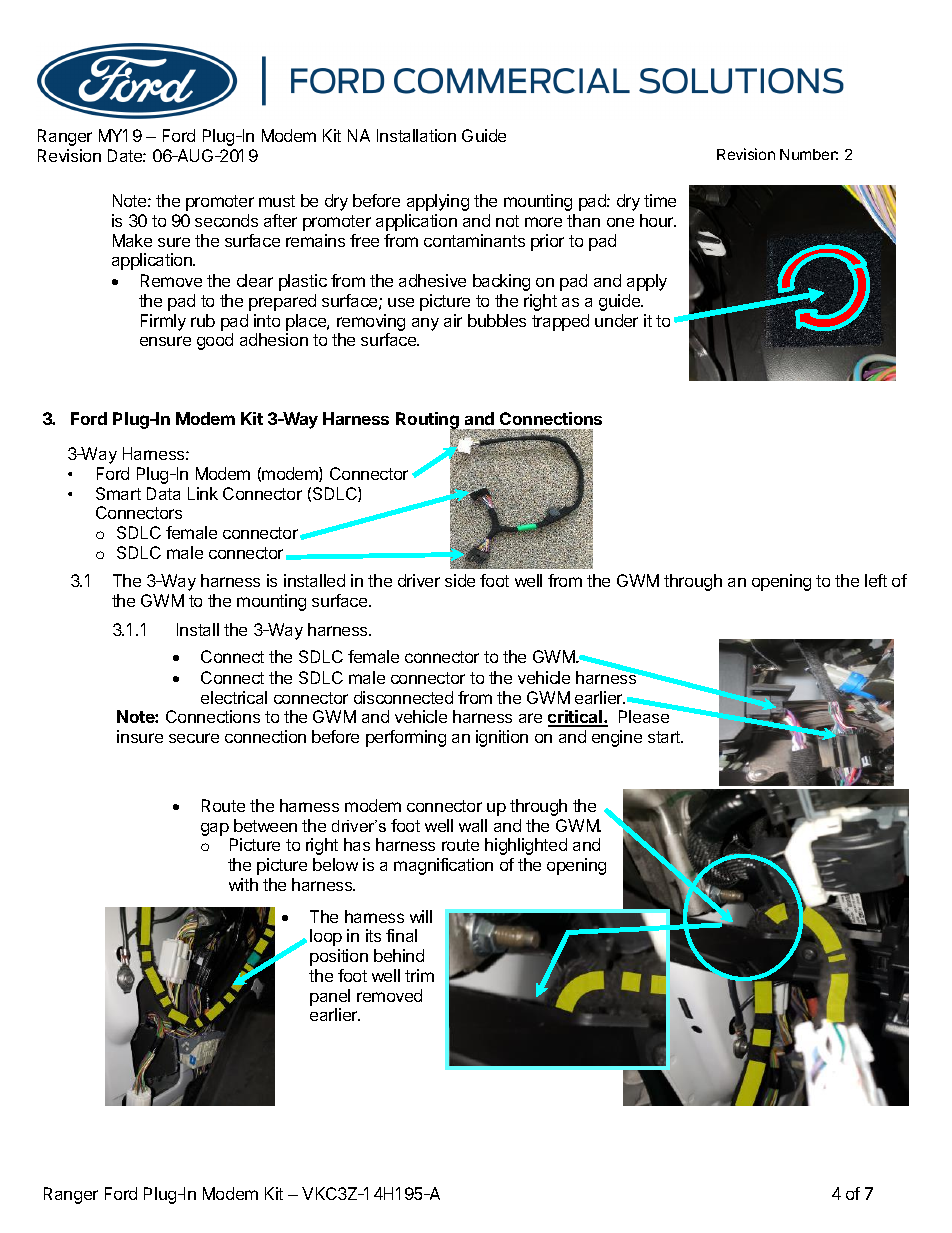 This screenshot has width=952, height=1233. What do you see at coordinates (419, 975) in the screenshot?
I see `trim` at bounding box center [419, 975].
